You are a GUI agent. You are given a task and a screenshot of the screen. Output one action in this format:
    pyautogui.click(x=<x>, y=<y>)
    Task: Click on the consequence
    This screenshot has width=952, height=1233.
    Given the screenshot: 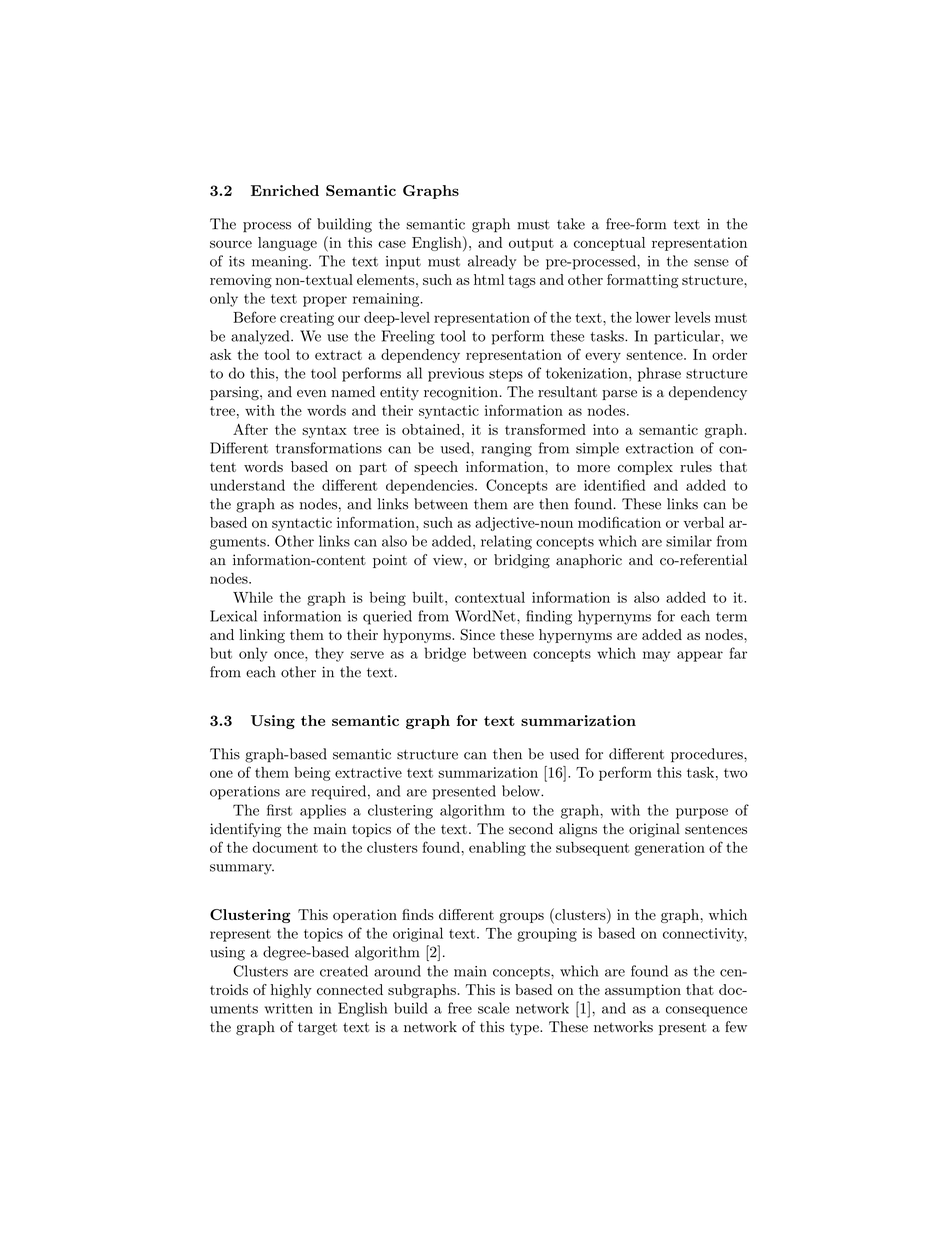 What is the action you would take?
    pyautogui.click(x=706, y=1011)
